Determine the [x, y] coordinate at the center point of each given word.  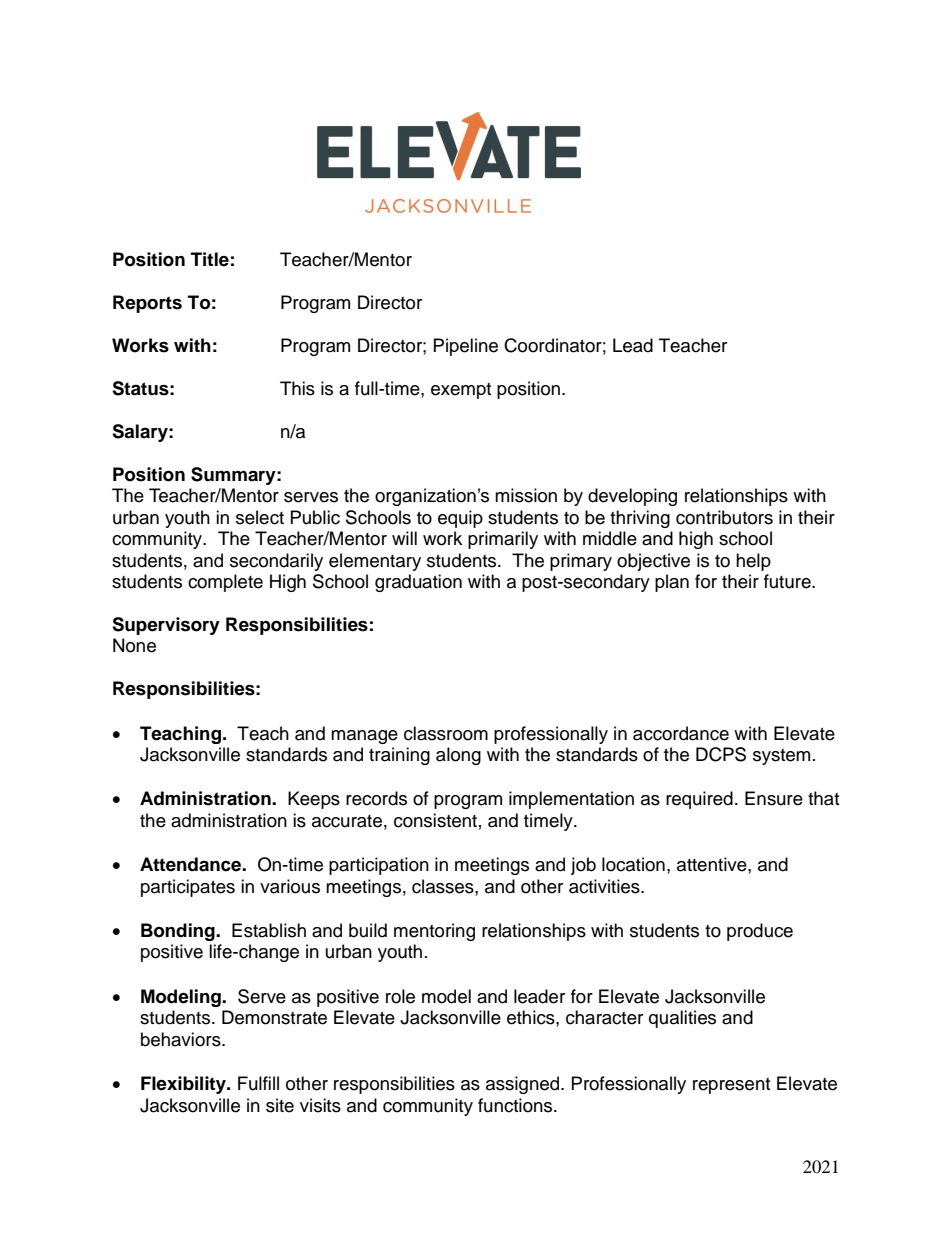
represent [731, 1086]
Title [210, 259]
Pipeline [466, 347]
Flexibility [184, 1085]
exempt [461, 391]
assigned [522, 1085]
